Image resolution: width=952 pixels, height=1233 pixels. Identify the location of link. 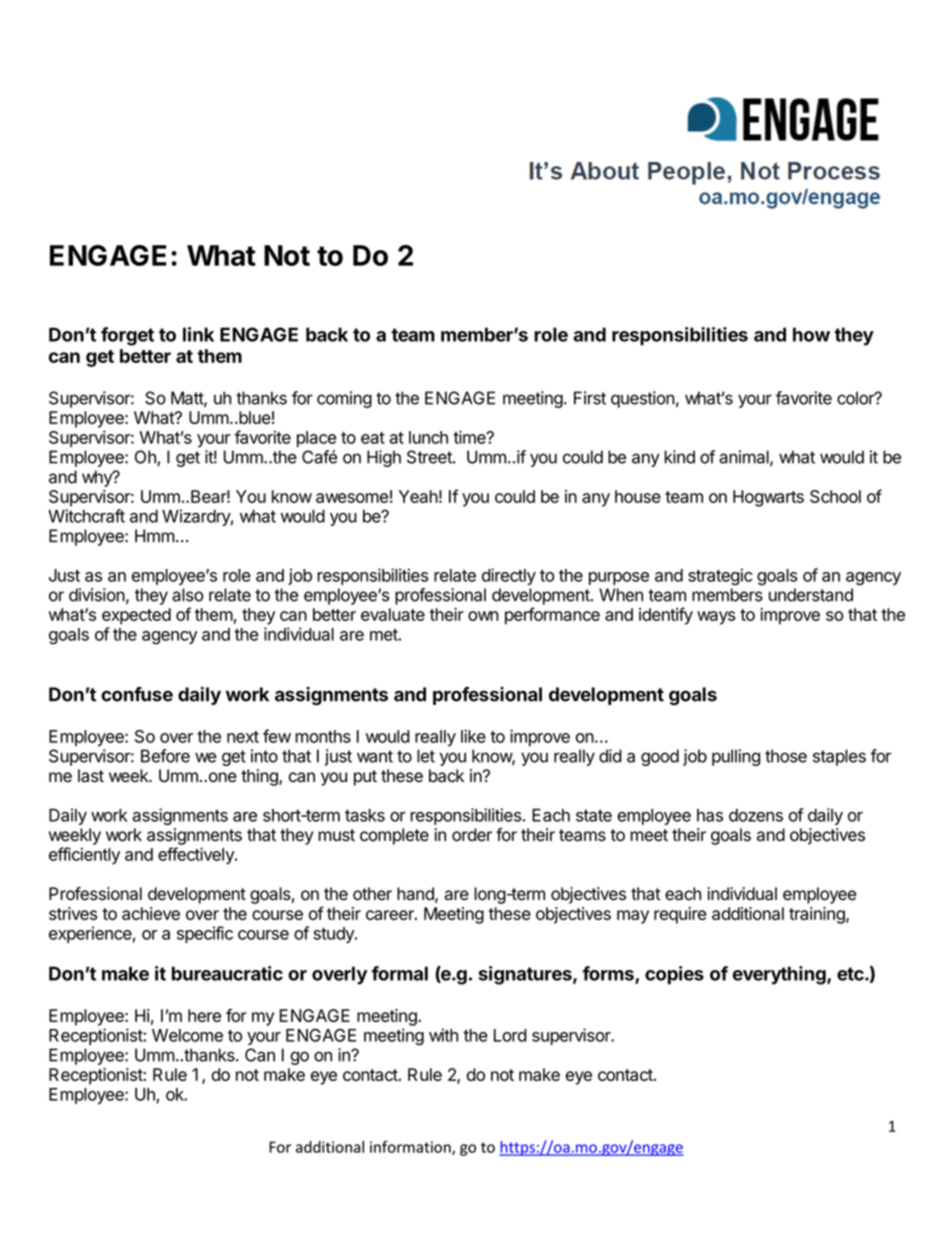
(198, 334).
